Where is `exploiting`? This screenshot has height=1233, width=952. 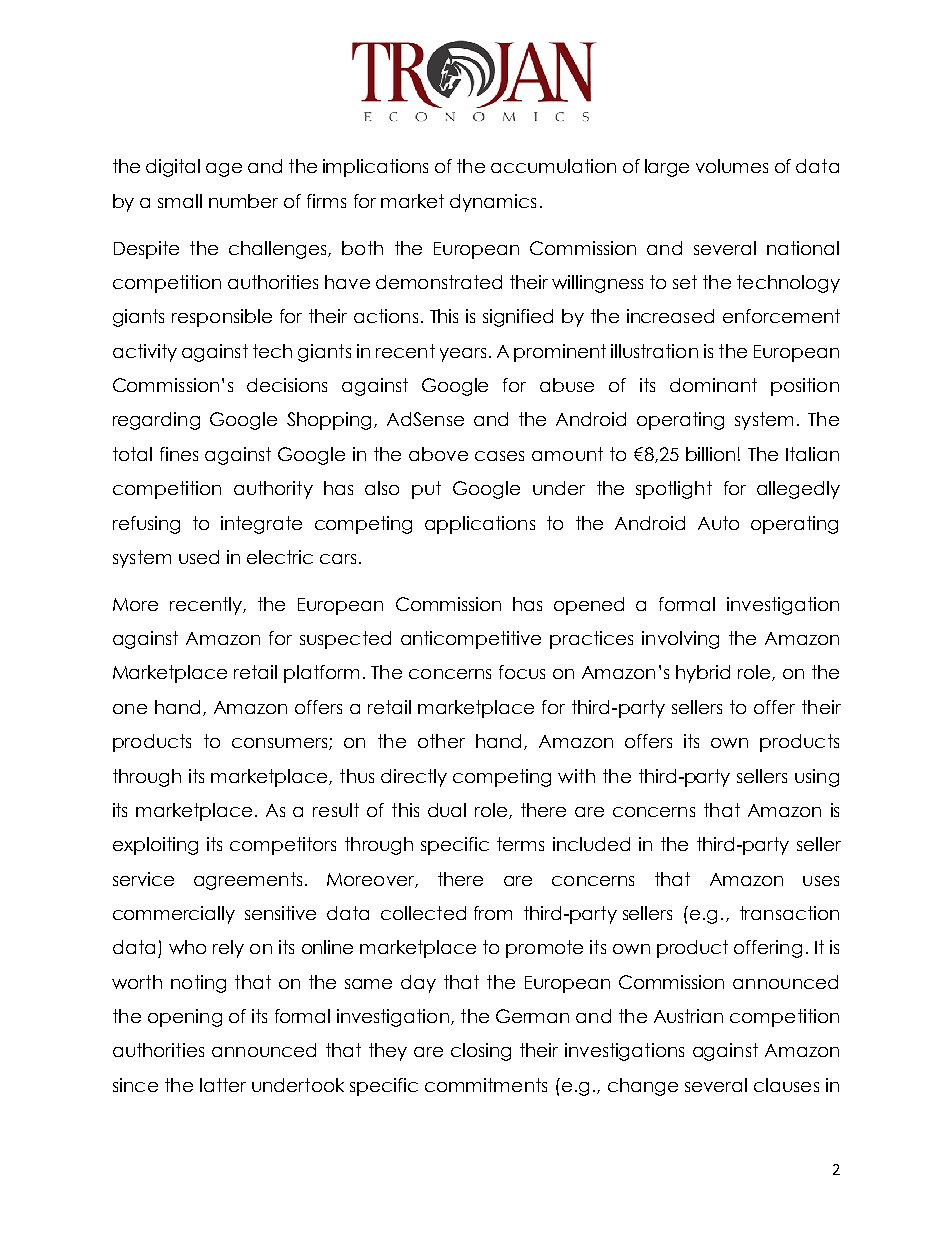
exploiting is located at coordinates (155, 846).
